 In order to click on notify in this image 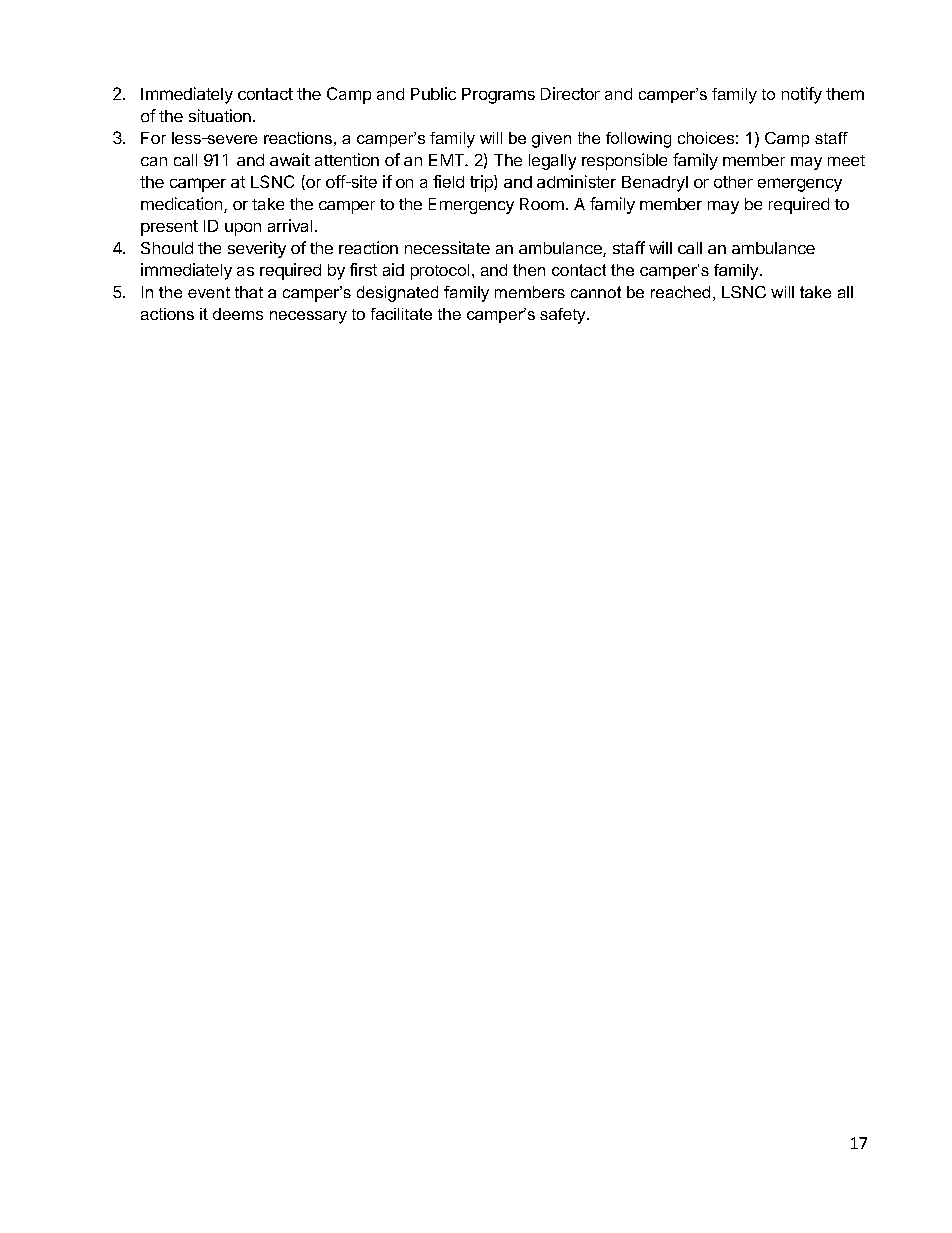, I will do `click(802, 95)`.
